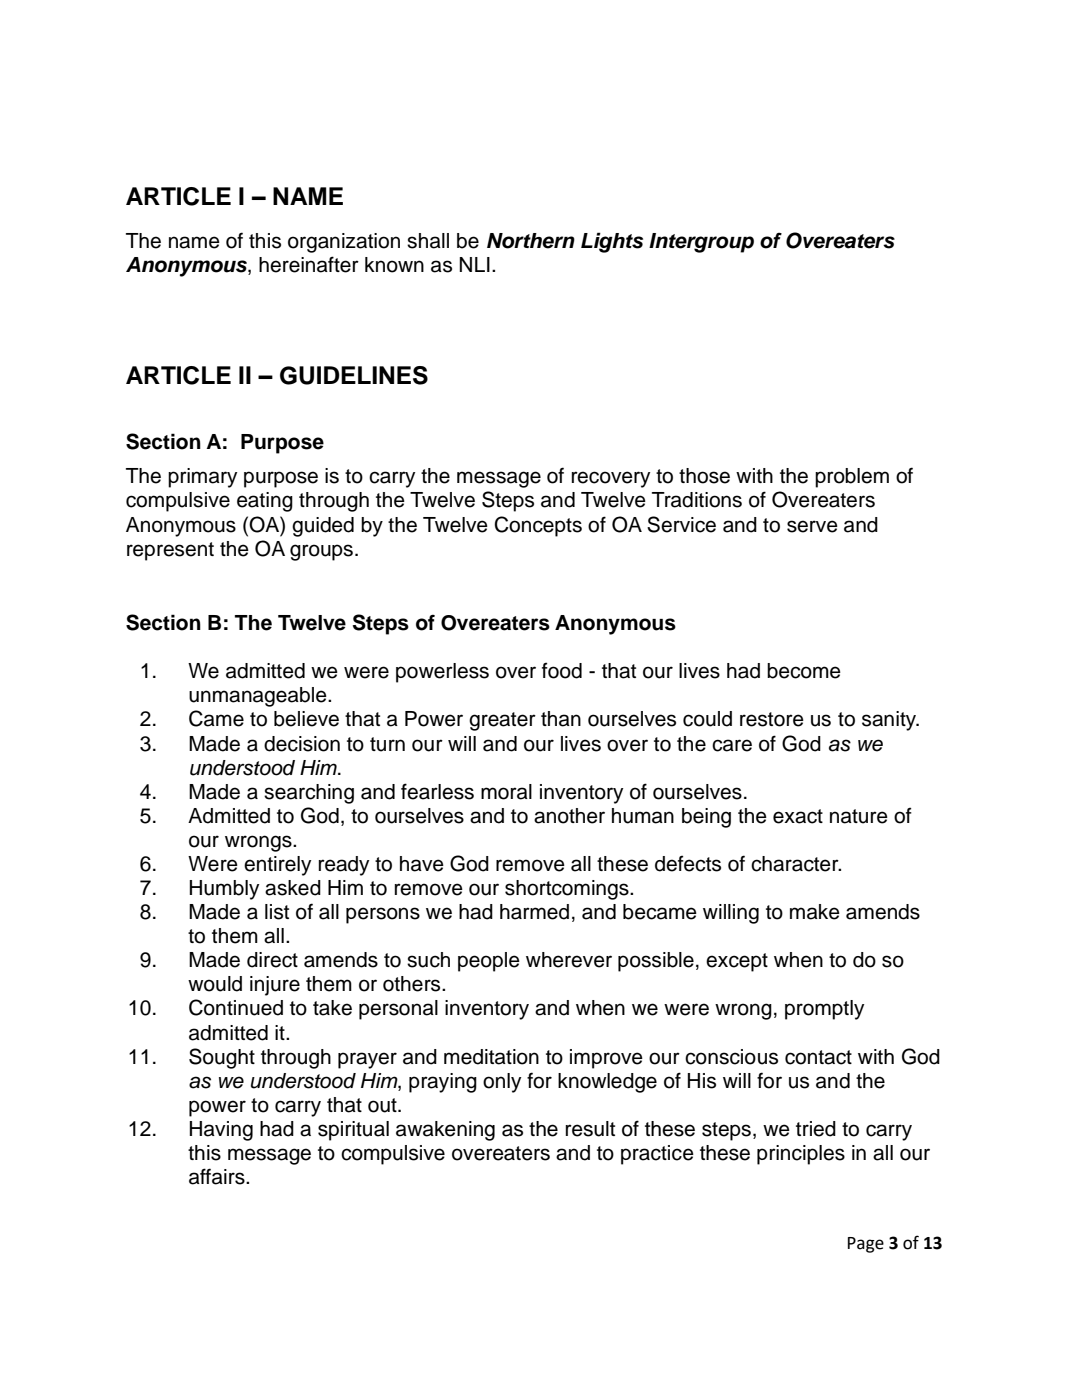  I want to click on harmed, so click(534, 912).
